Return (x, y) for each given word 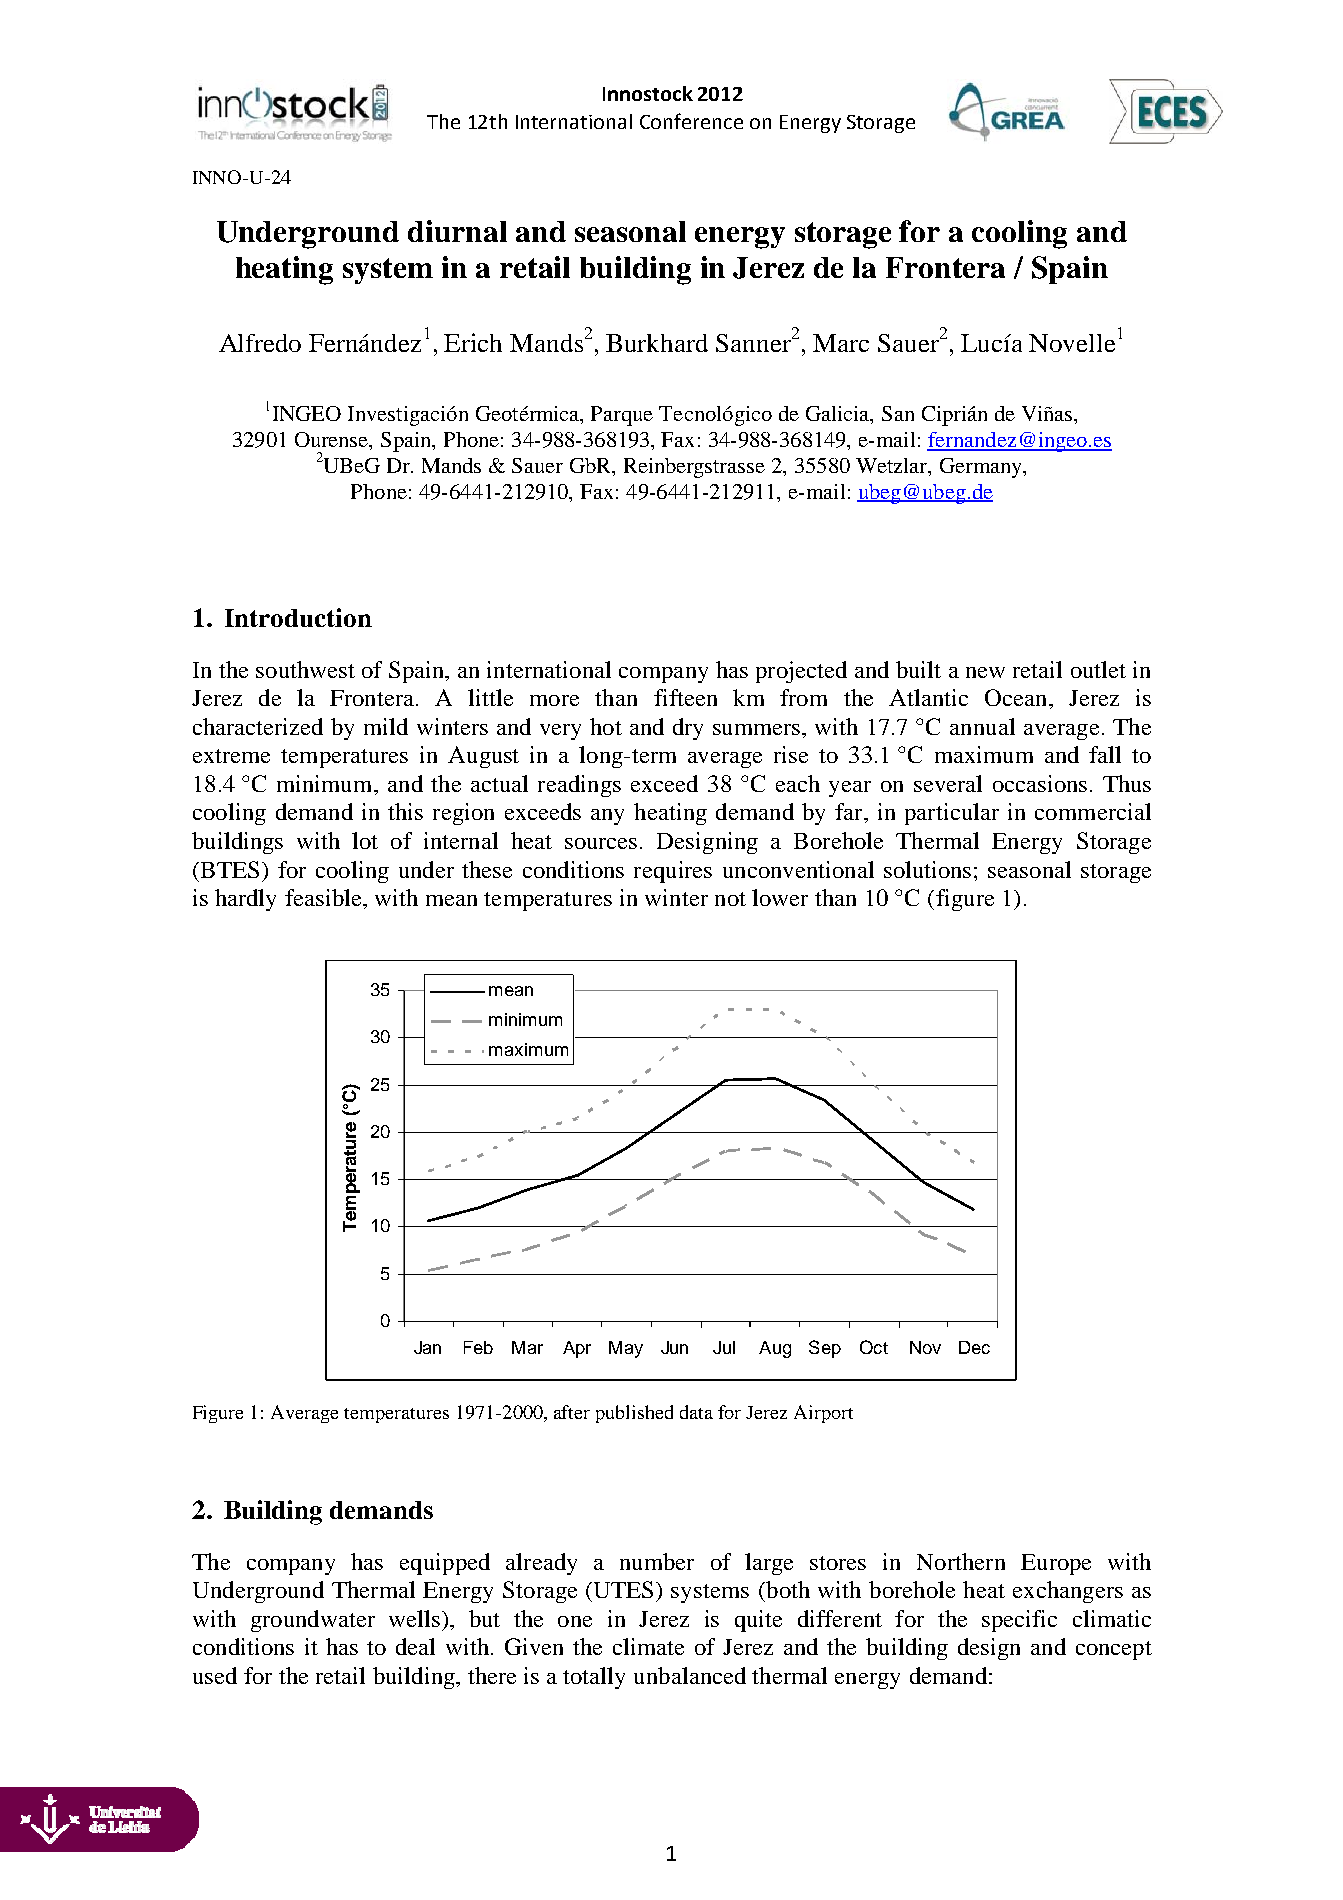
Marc (841, 343)
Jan (427, 1347)
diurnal (457, 231)
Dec (974, 1347)
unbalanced (690, 1675)
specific (1019, 1621)
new (985, 672)
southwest (305, 669)
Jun (674, 1347)
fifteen (685, 697)
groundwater (313, 1621)
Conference (691, 121)
